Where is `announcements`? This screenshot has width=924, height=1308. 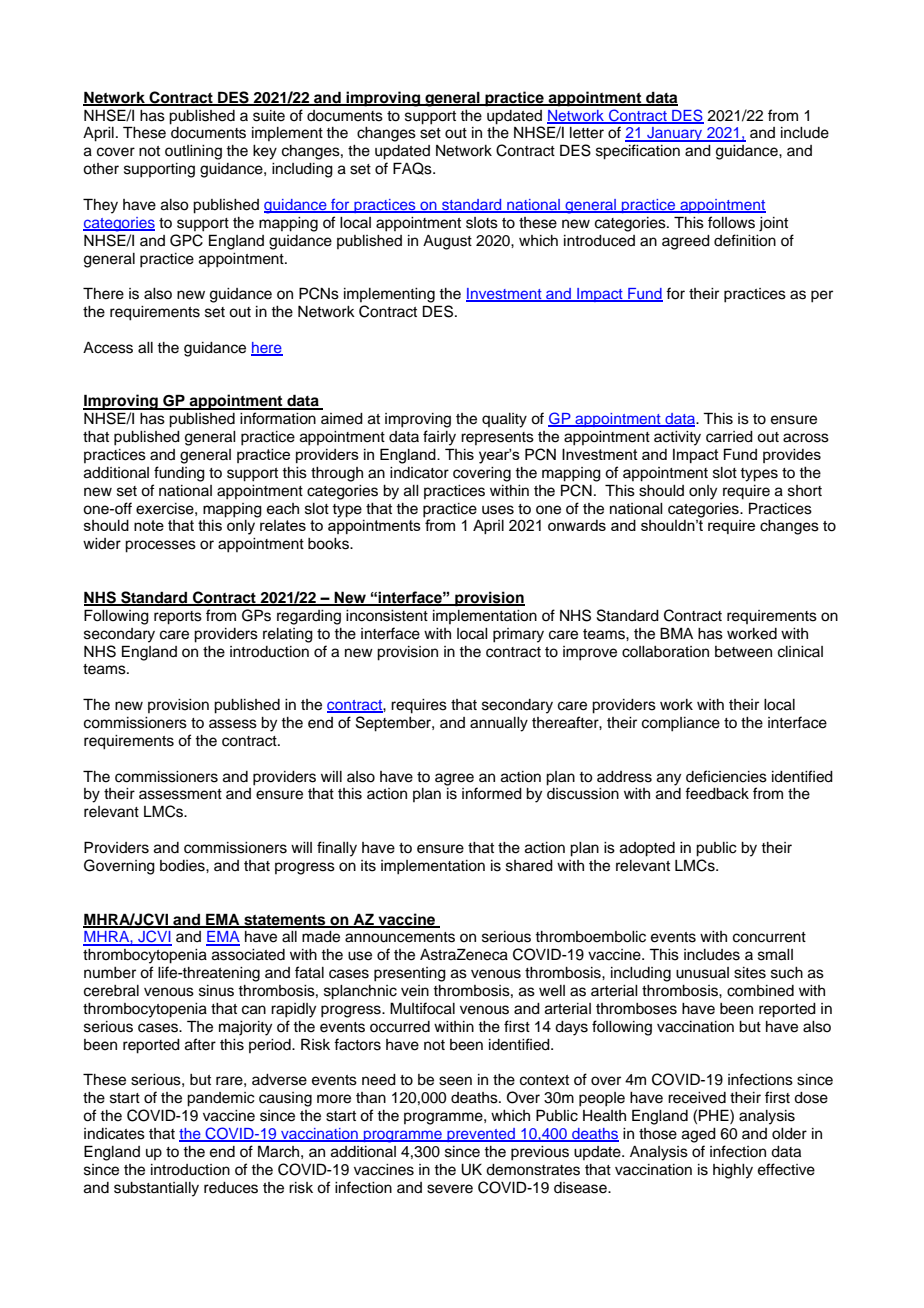 announcements is located at coordinates (400, 937).
